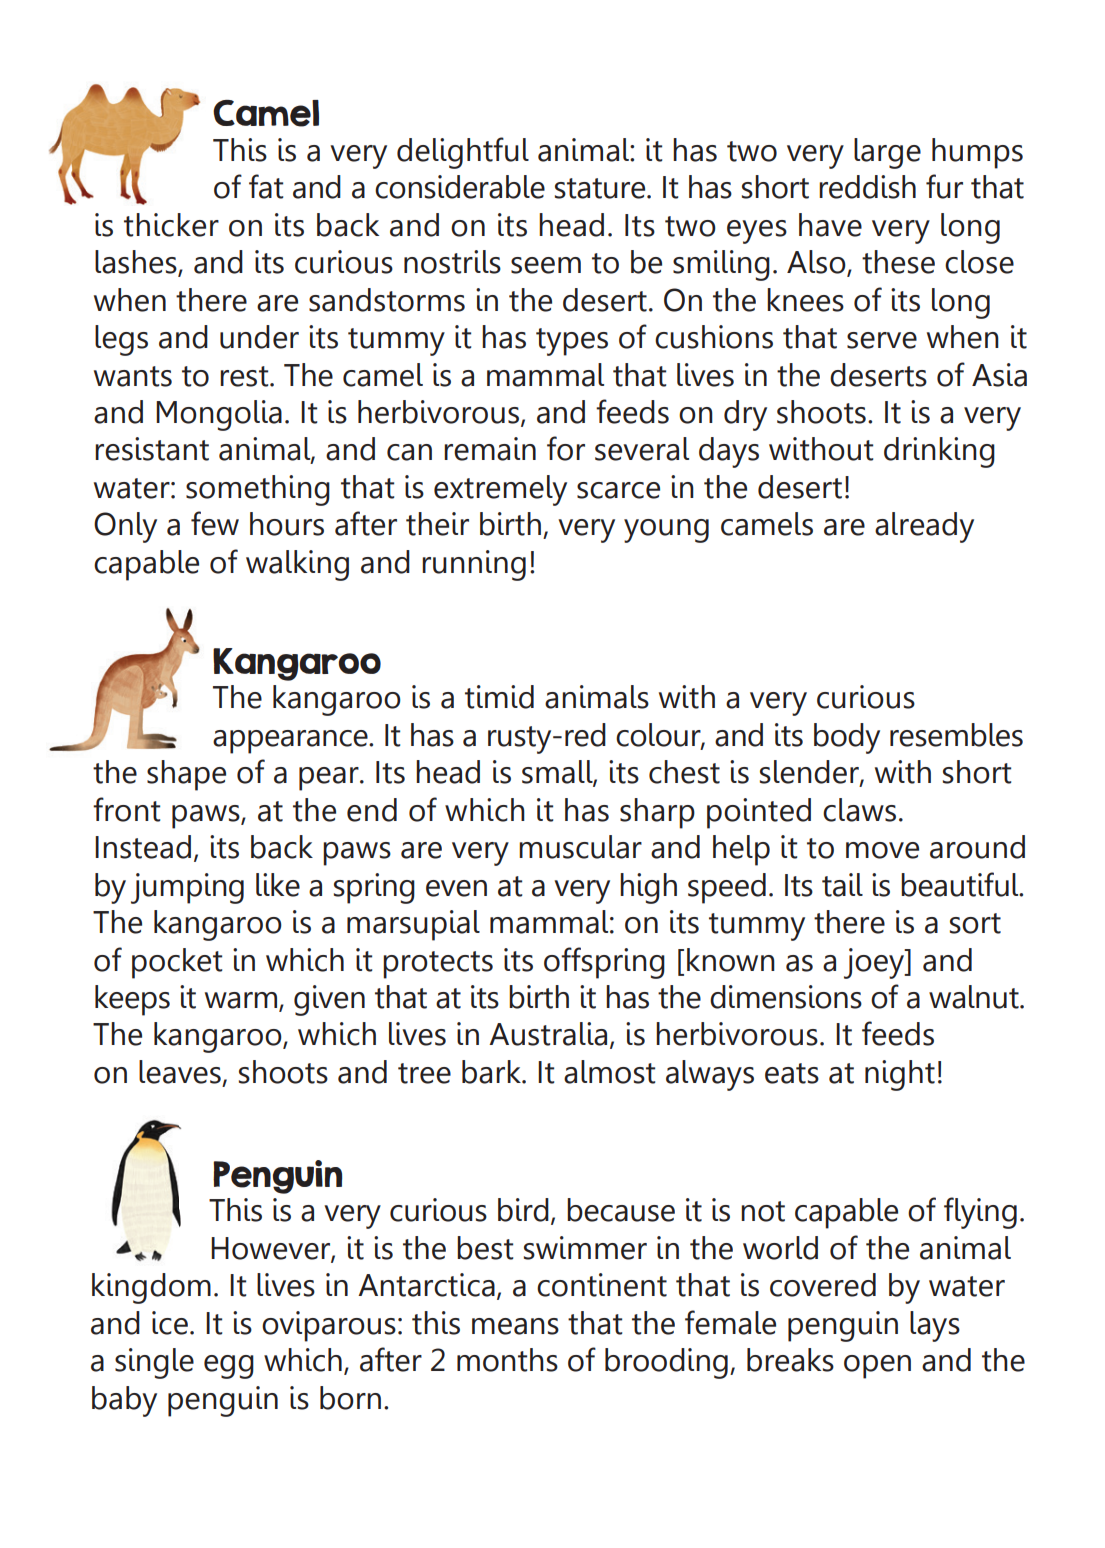 This screenshot has height=1548, width=1105. Describe the element at coordinates (601, 188) in the screenshot. I see `stature` at that location.
